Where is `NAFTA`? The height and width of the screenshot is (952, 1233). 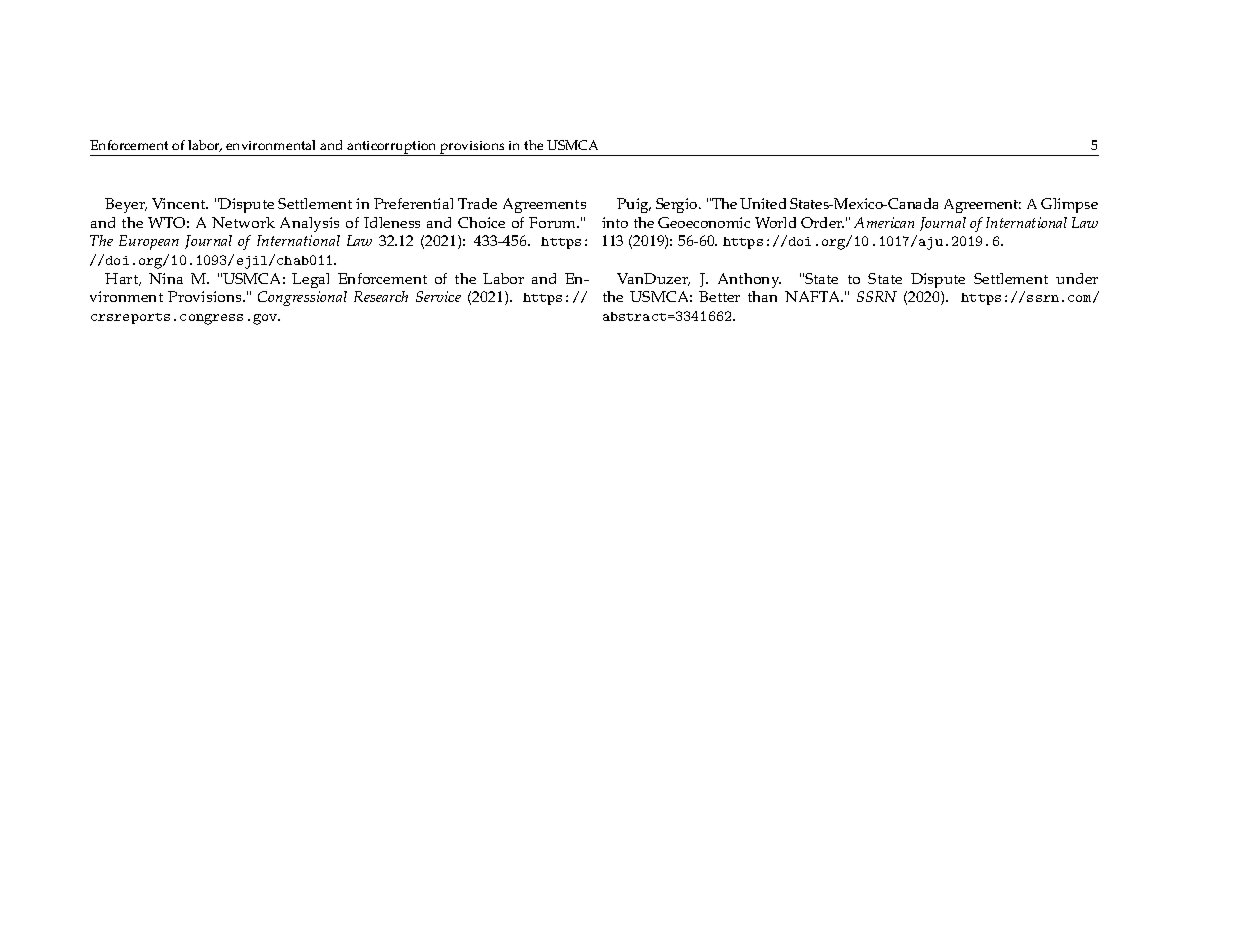
NAFTA is located at coordinates (813, 296).
